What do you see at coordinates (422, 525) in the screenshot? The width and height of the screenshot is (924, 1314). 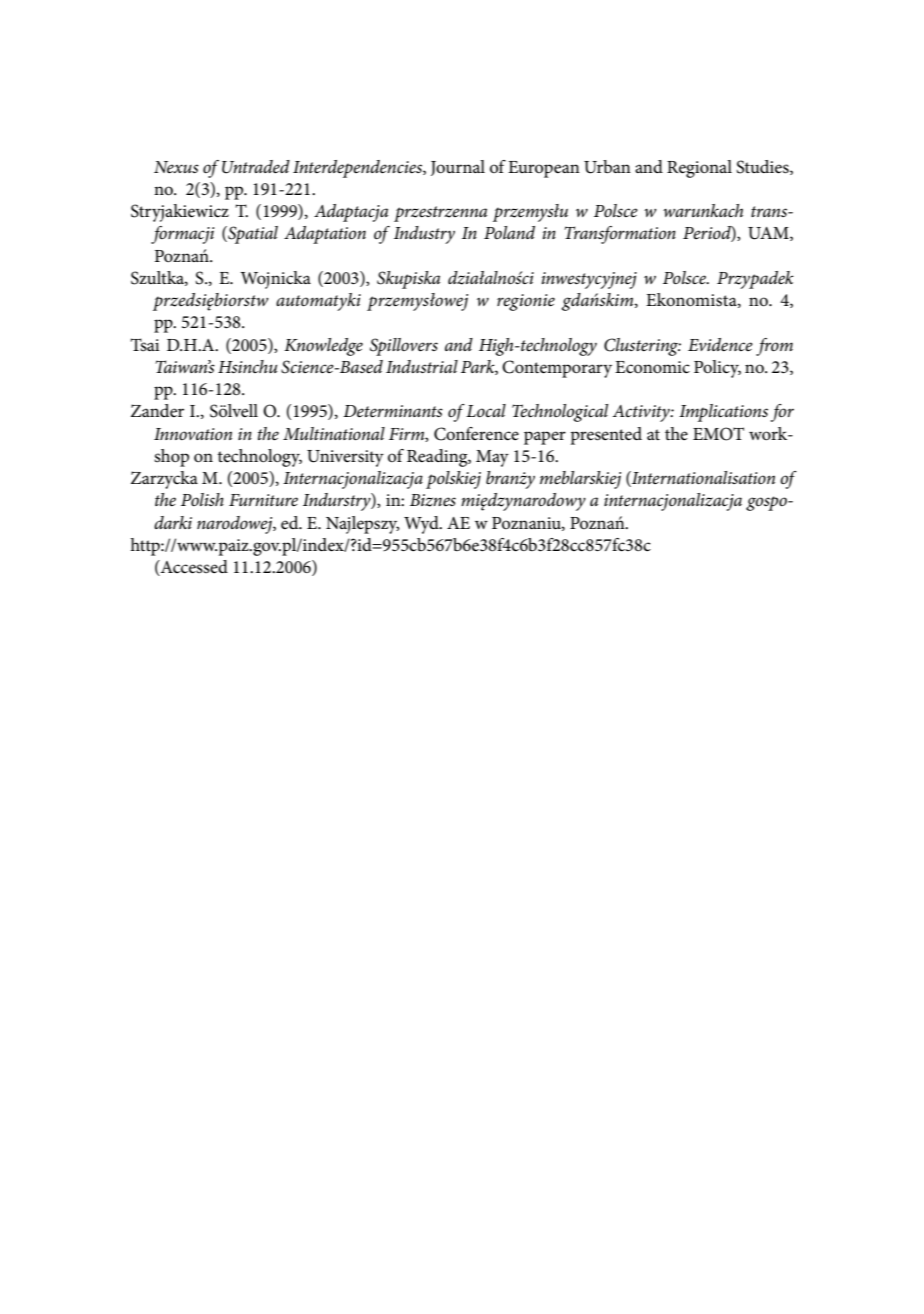 I see `Wyd` at bounding box center [422, 525].
